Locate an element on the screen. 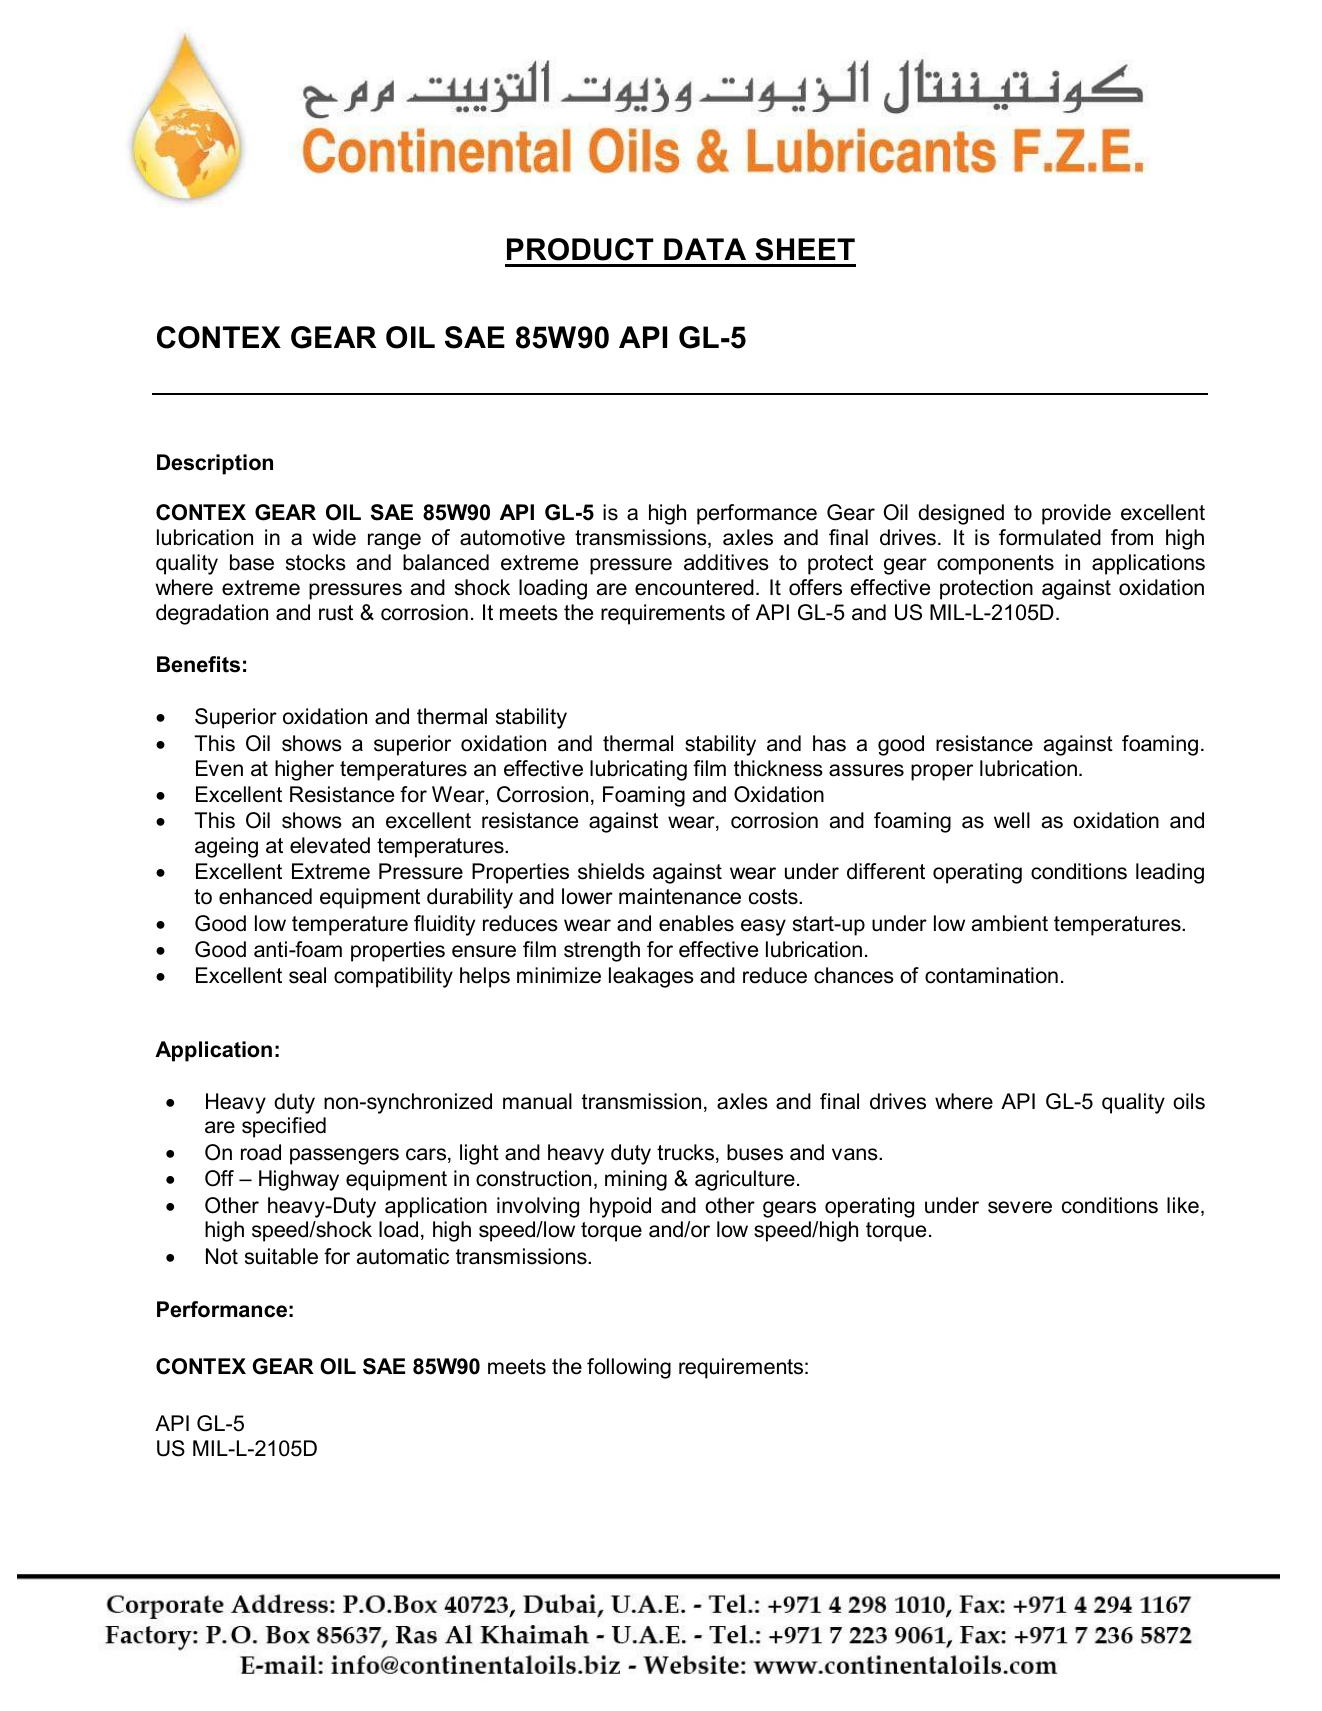 The width and height of the screenshot is (1322, 1711). well is located at coordinates (1012, 820).
